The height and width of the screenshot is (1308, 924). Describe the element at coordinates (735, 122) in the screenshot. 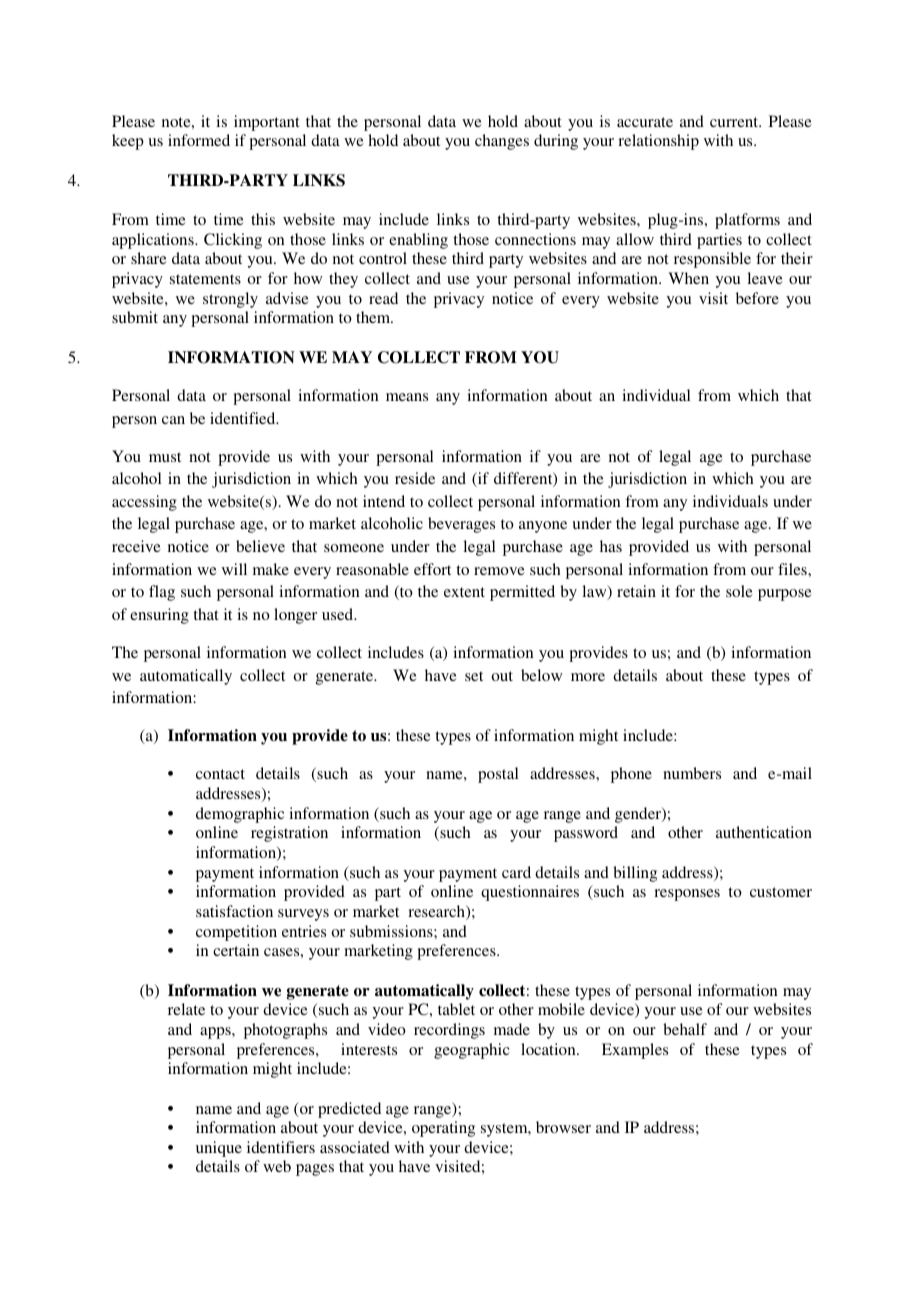

I see `current` at that location.
